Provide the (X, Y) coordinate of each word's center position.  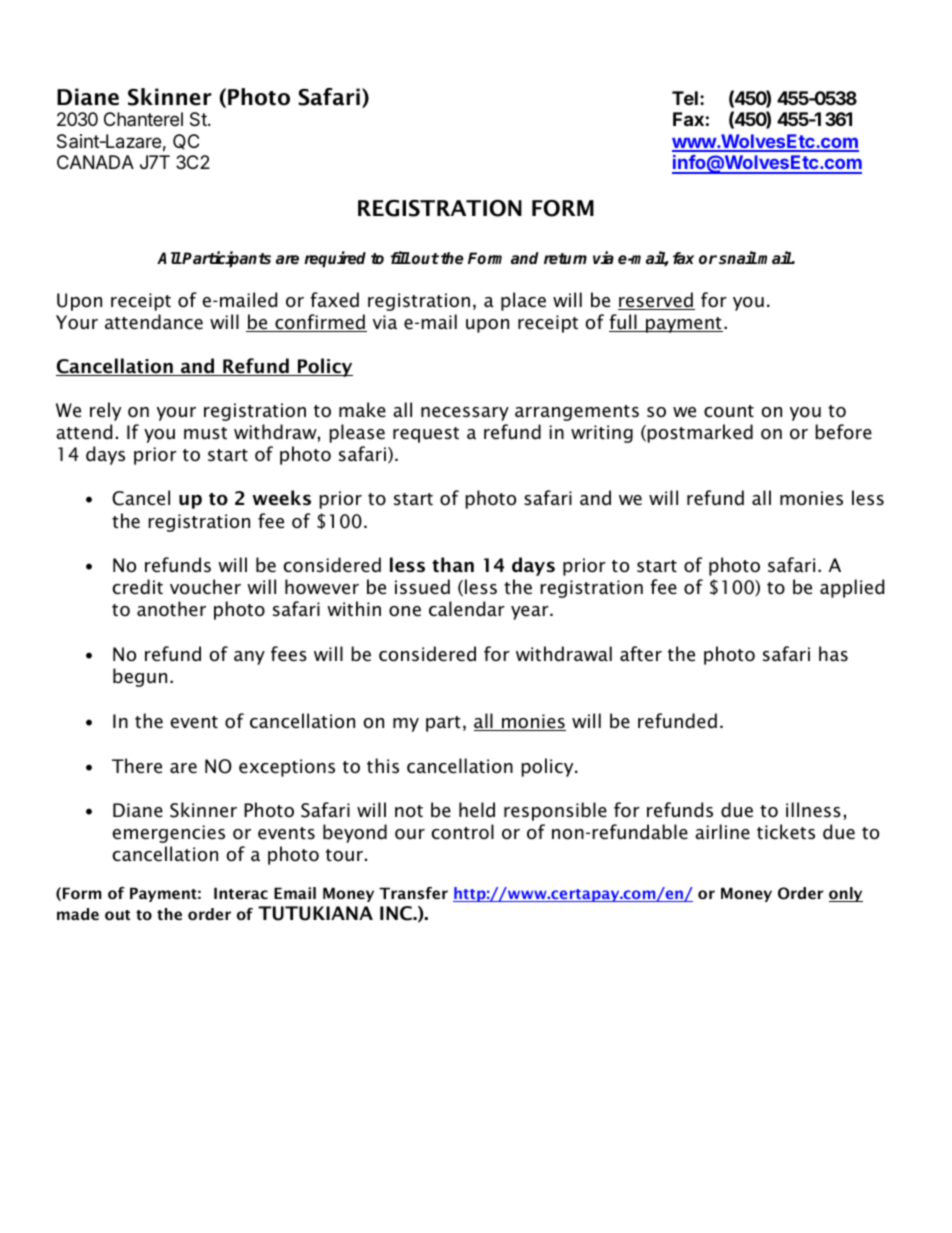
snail (738, 258)
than (453, 565)
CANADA (95, 162)
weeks (282, 498)
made (78, 914)
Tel (685, 98)
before (843, 432)
